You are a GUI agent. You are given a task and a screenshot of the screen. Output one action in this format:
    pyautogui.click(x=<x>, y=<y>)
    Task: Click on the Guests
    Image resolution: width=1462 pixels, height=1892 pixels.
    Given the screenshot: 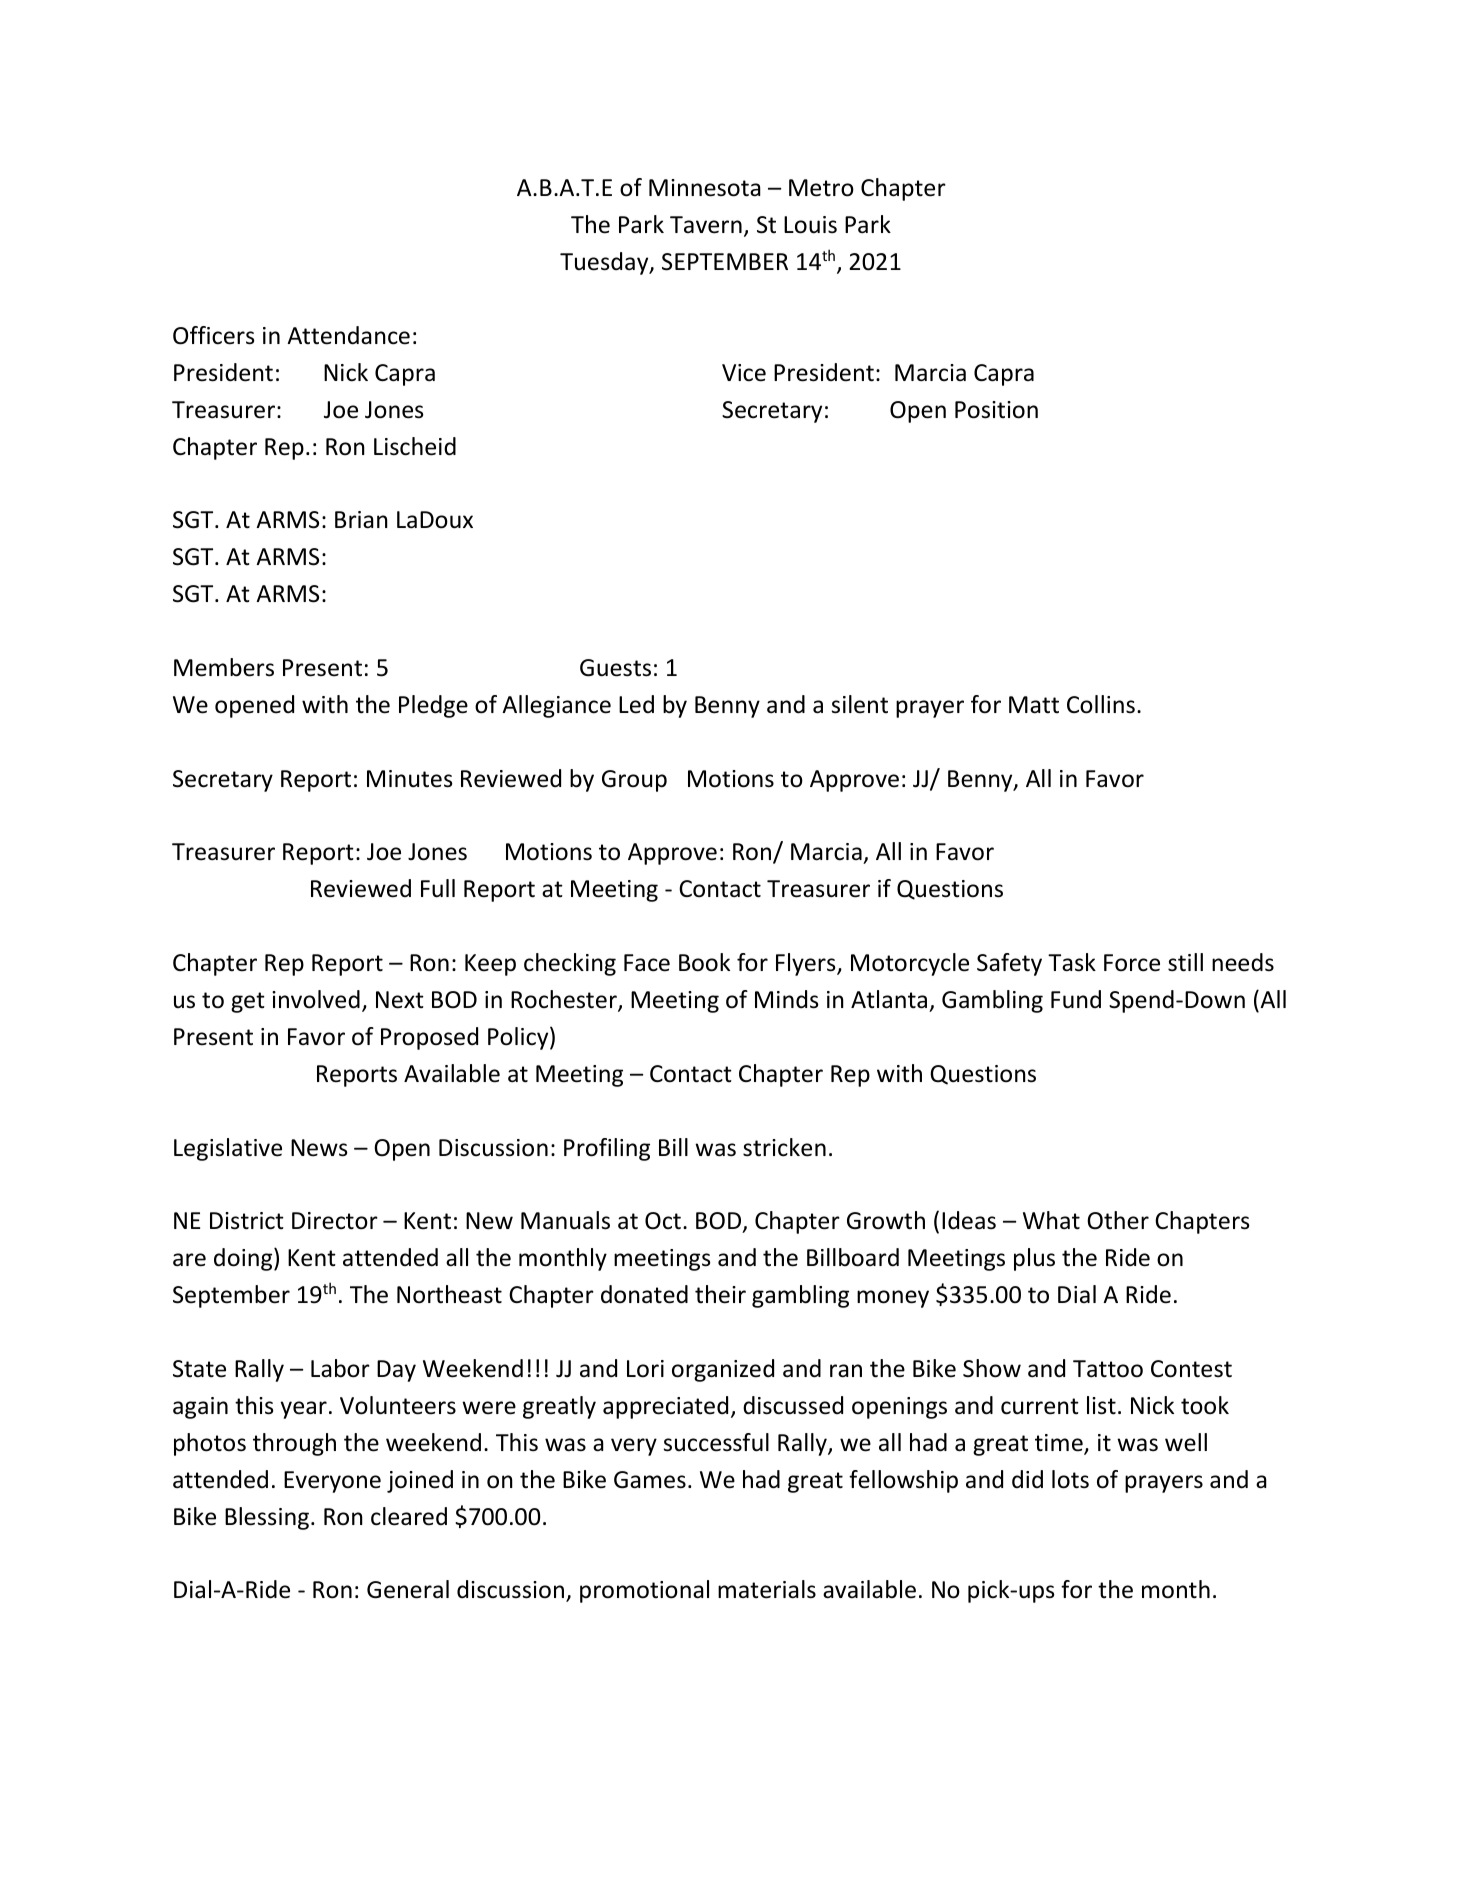 What is the action you would take?
    pyautogui.click(x=615, y=668)
